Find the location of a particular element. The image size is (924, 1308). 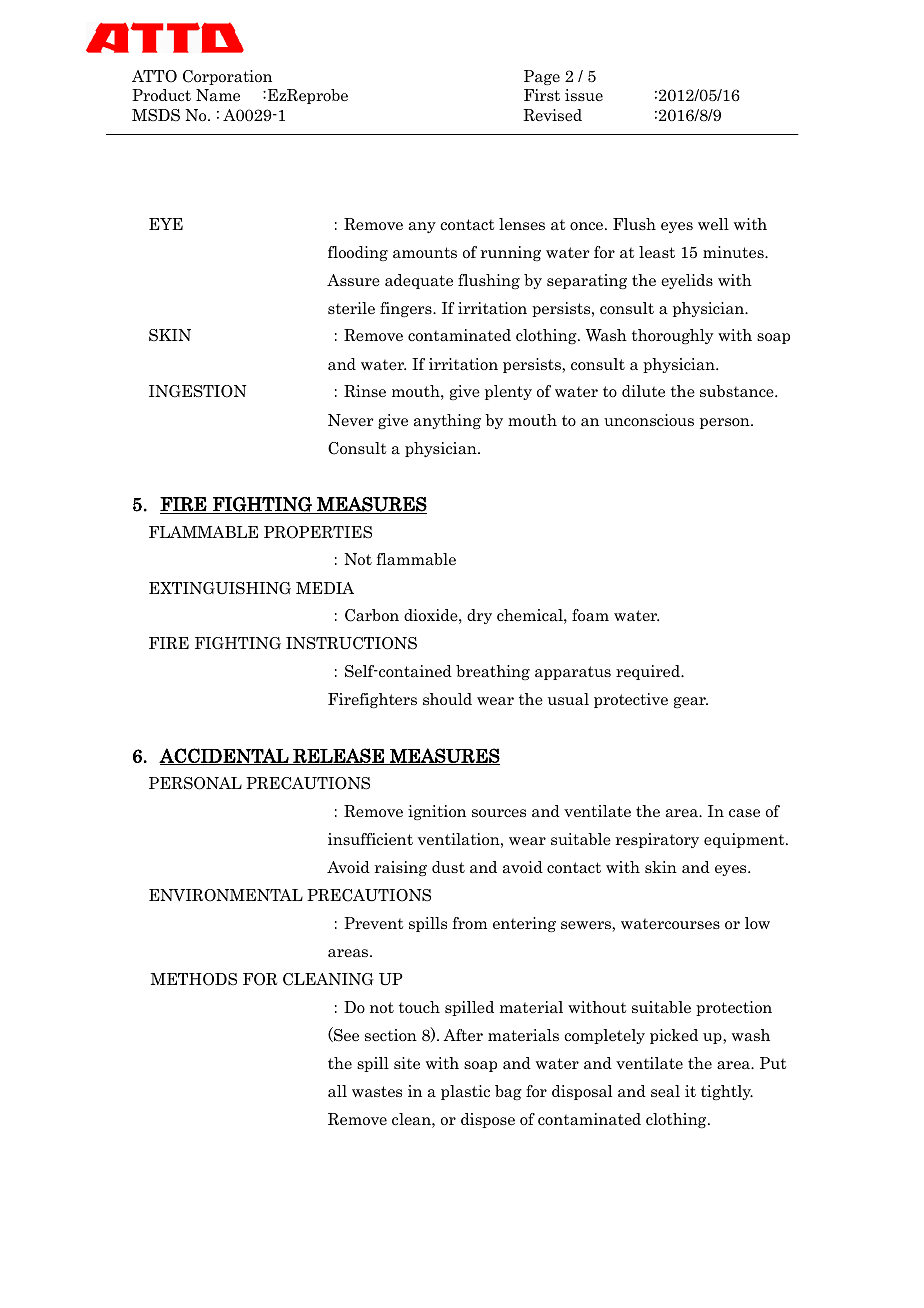

INGESTION is located at coordinates (197, 391).
